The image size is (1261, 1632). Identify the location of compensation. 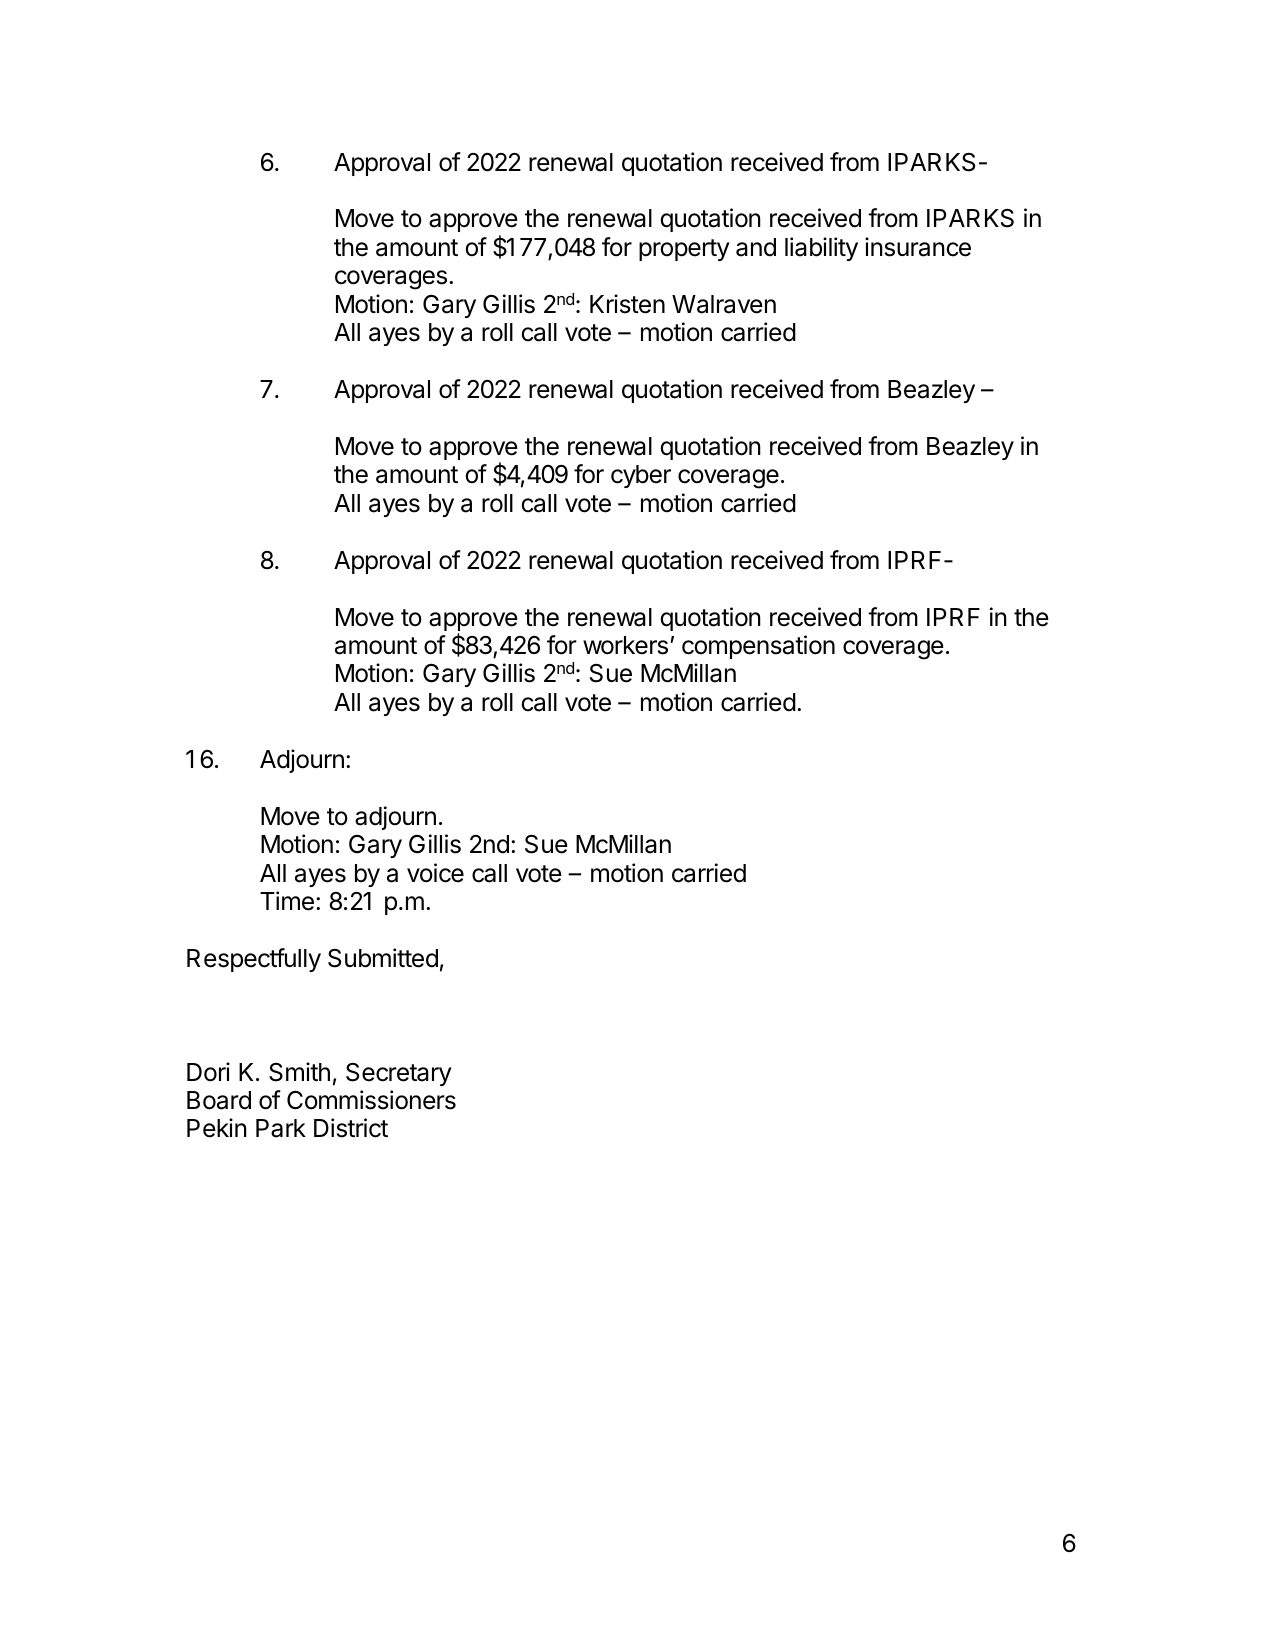
(758, 647).
